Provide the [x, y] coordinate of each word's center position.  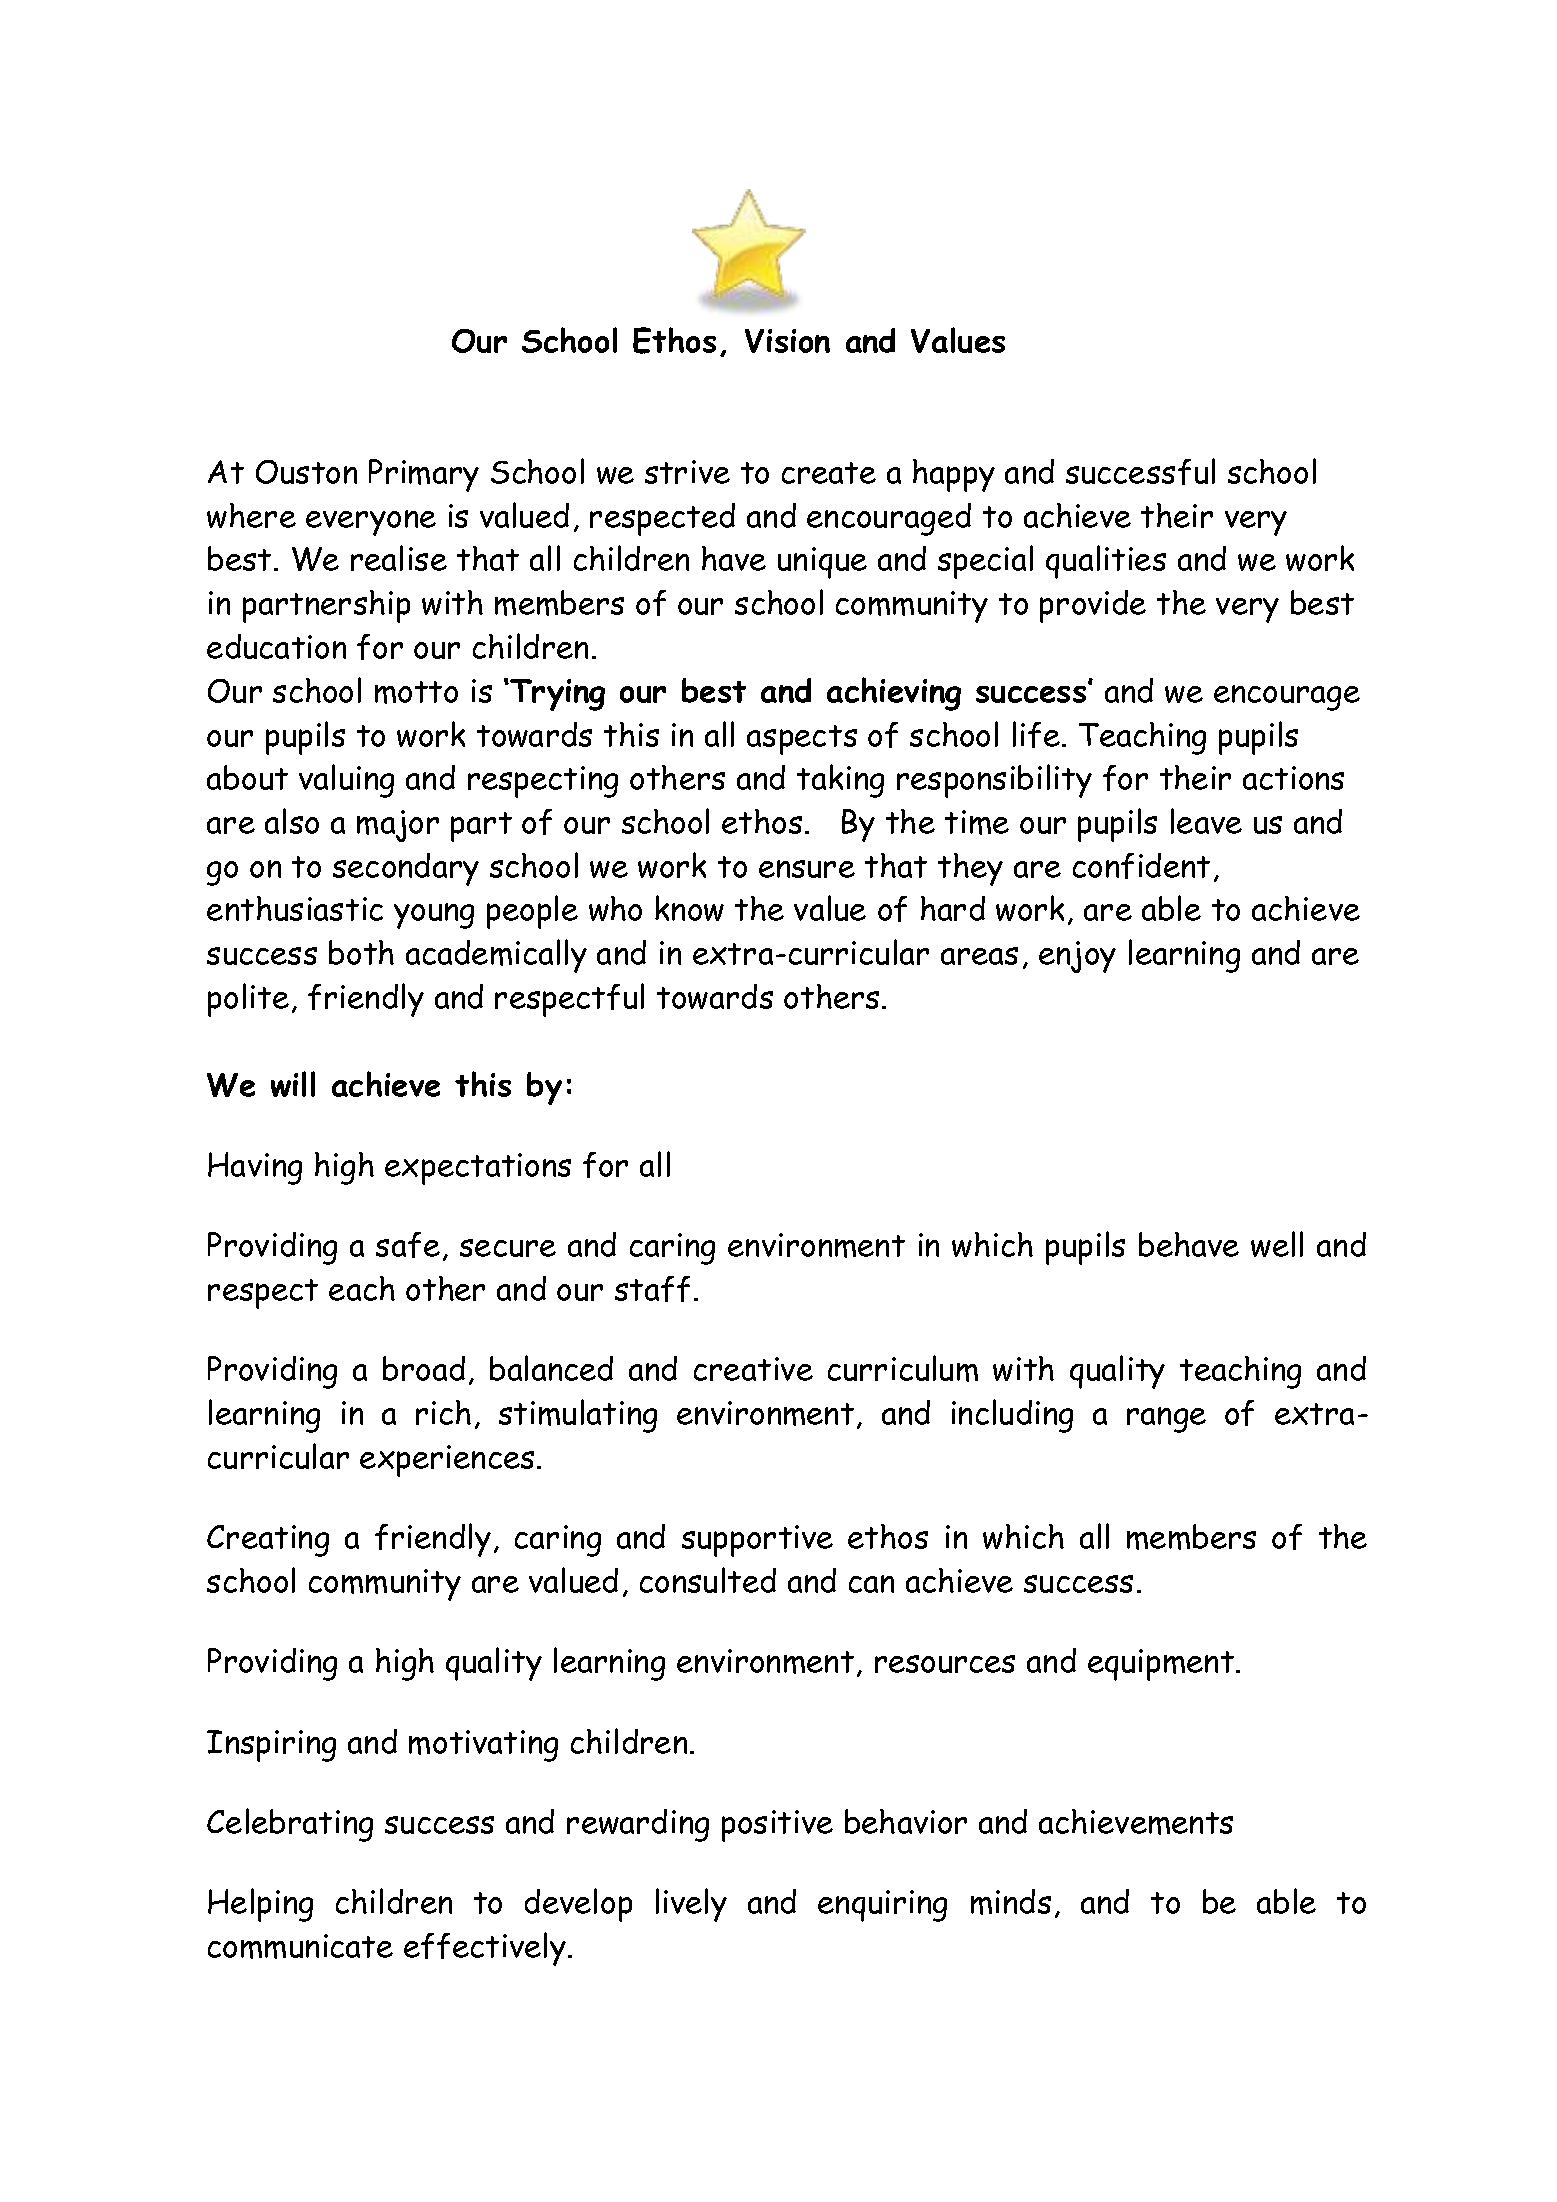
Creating [268, 1541]
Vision [787, 341]
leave [1206, 821]
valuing [346, 781]
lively [691, 1905]
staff [652, 1289]
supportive [757, 1541]
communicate [300, 1946]
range [1166, 1420]
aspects [802, 740]
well [1277, 1244]
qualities [1106, 562]
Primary [424, 475]
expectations [478, 1169]
